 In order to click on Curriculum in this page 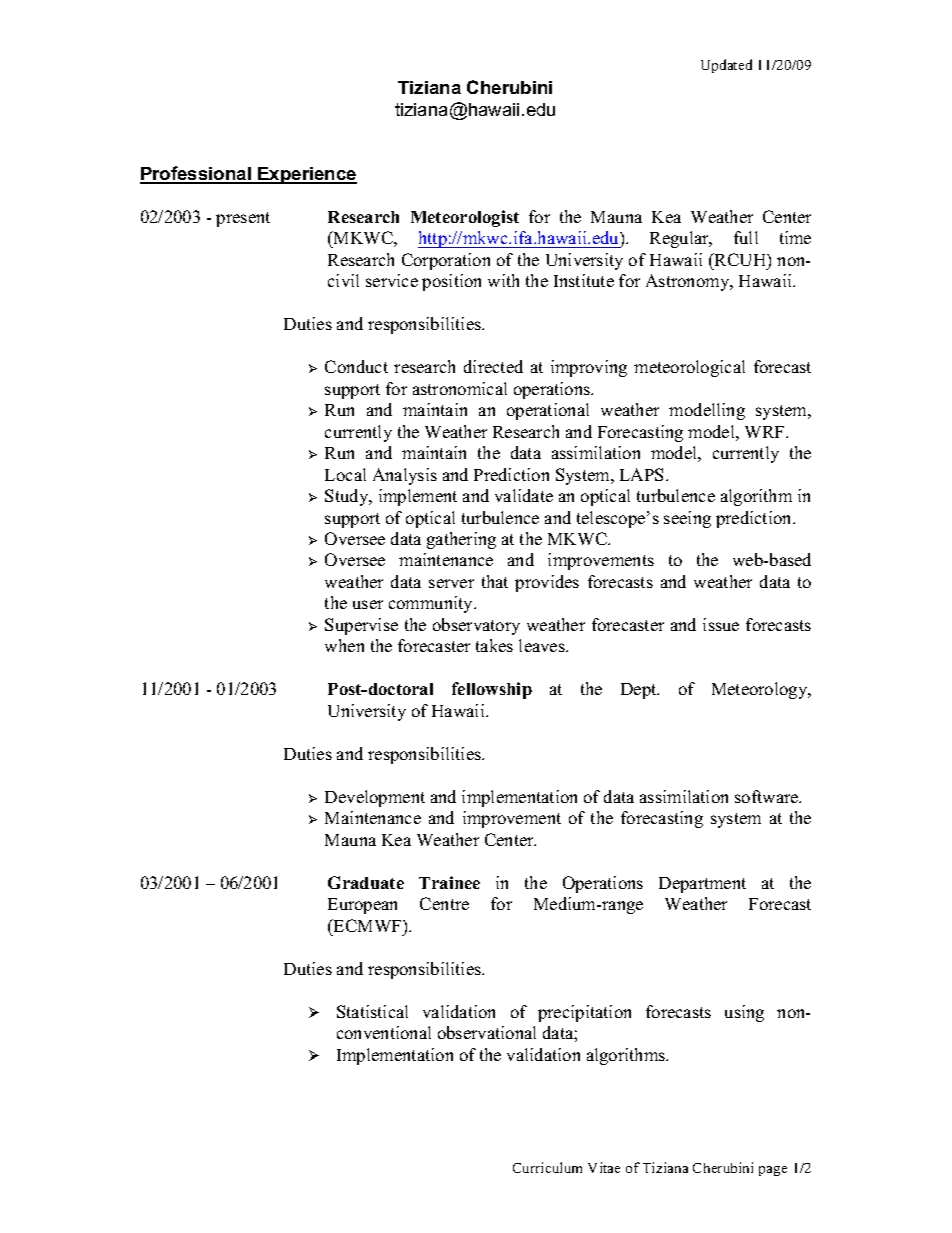, I will do `click(547, 1167)`.
